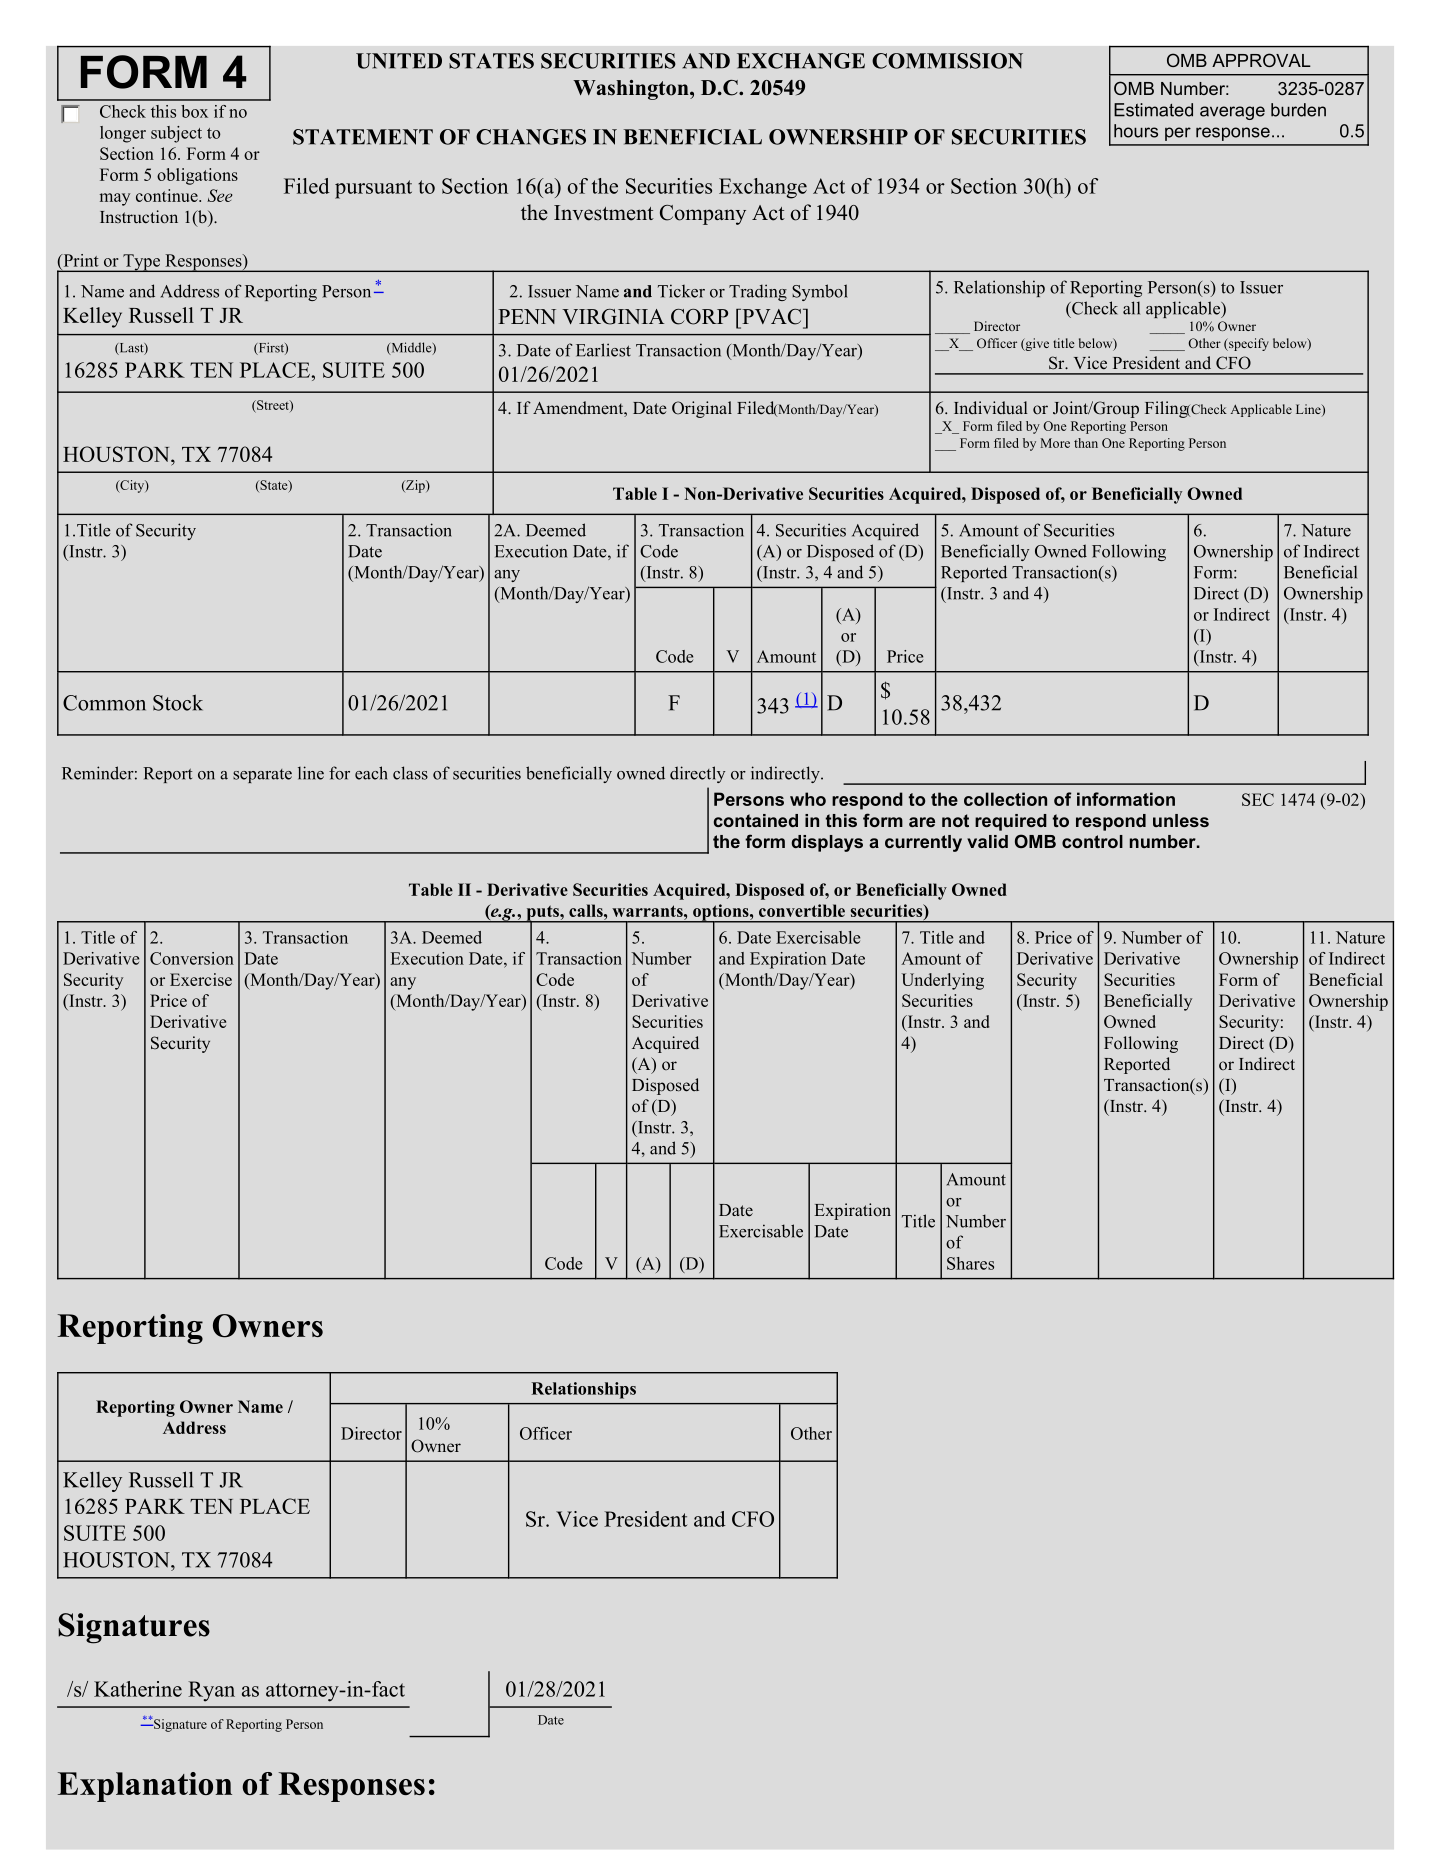 The image size is (1440, 1864). I want to click on Estimated, so click(1153, 110).
